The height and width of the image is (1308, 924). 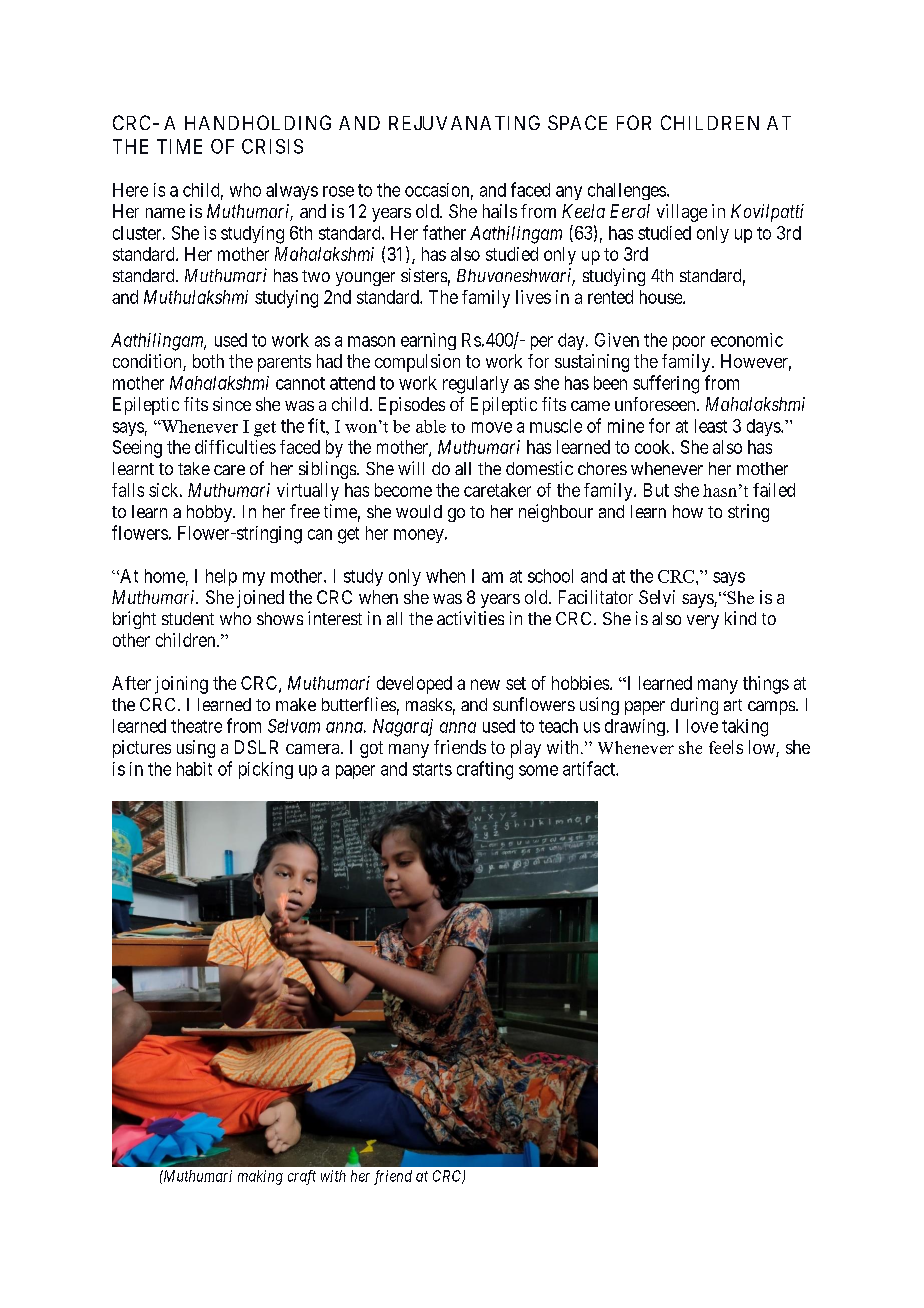 I want to click on village, so click(x=682, y=213).
